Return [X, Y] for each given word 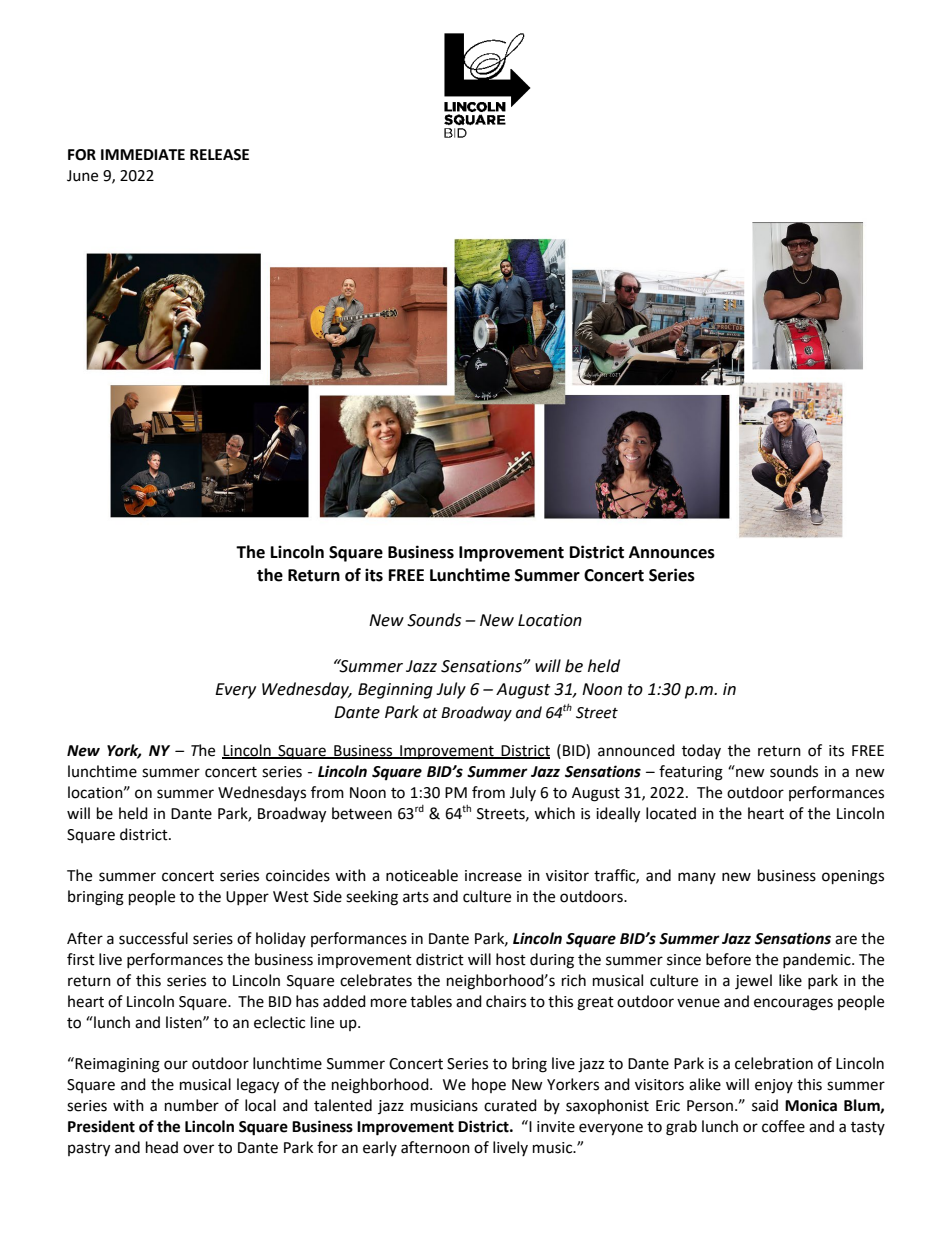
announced [636, 750]
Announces [672, 552]
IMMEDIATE [143, 154]
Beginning [395, 691]
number [192, 1105]
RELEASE [219, 155]
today [701, 751]
